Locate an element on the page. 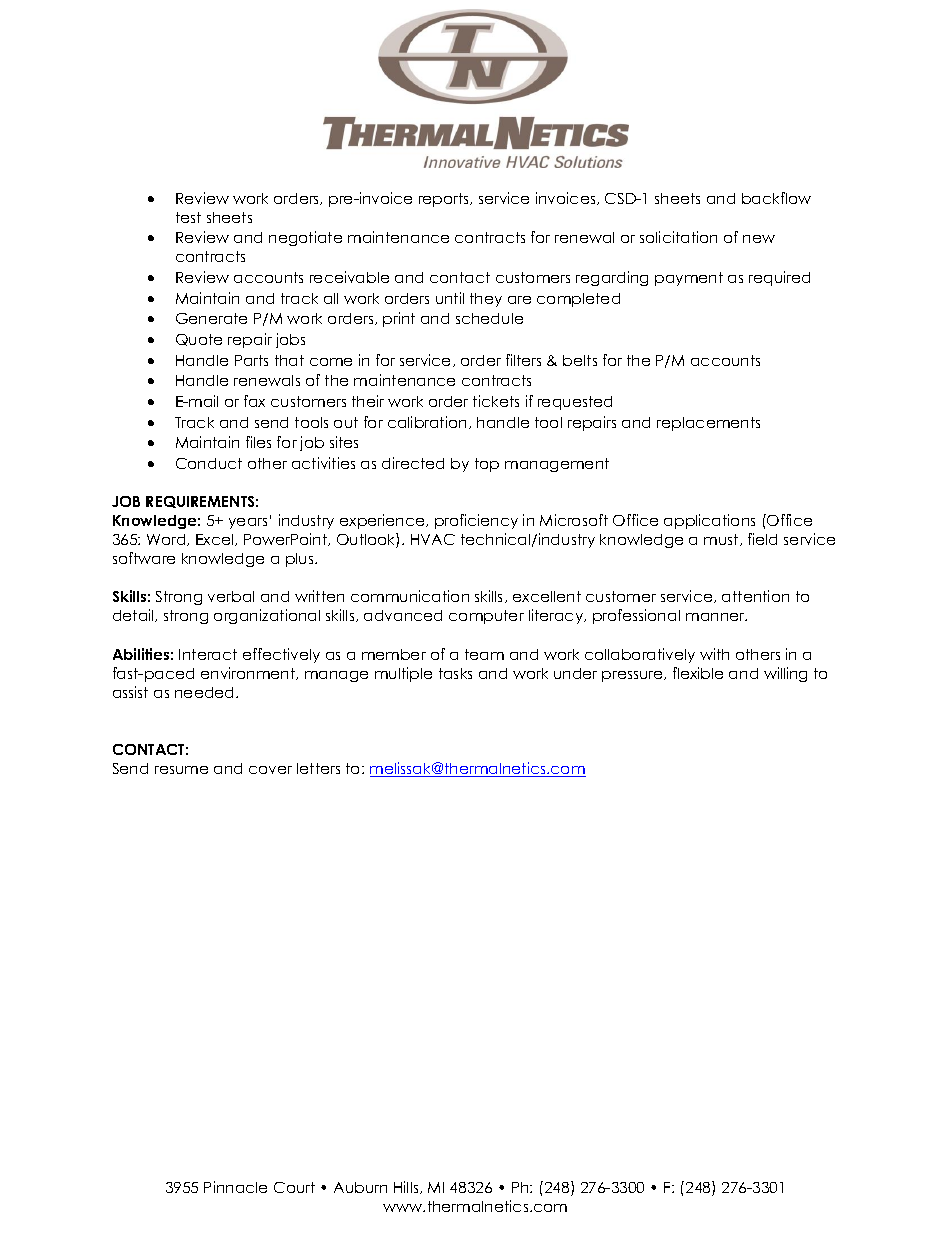 The height and width of the page is (1233, 952). top is located at coordinates (487, 465).
